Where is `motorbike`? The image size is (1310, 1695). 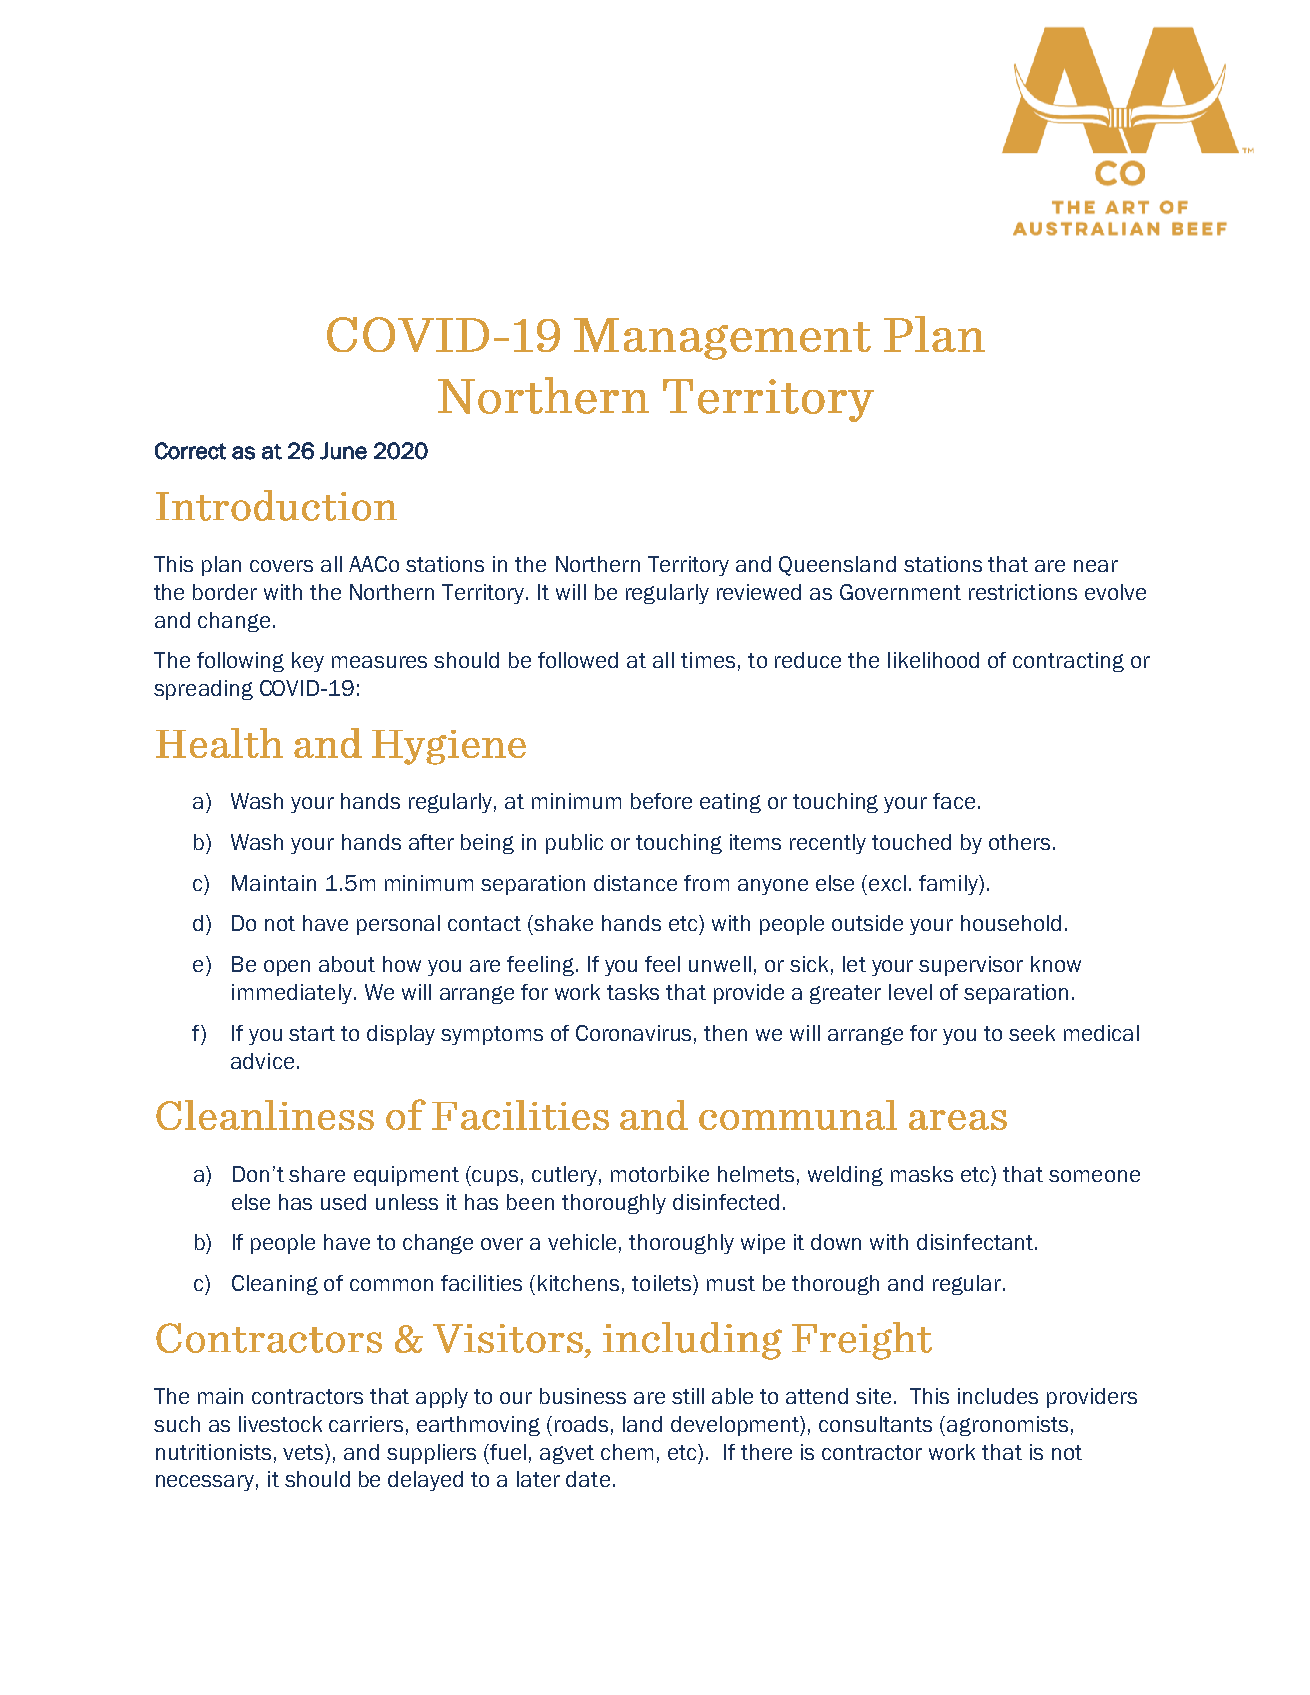 motorbike is located at coordinates (660, 1174).
